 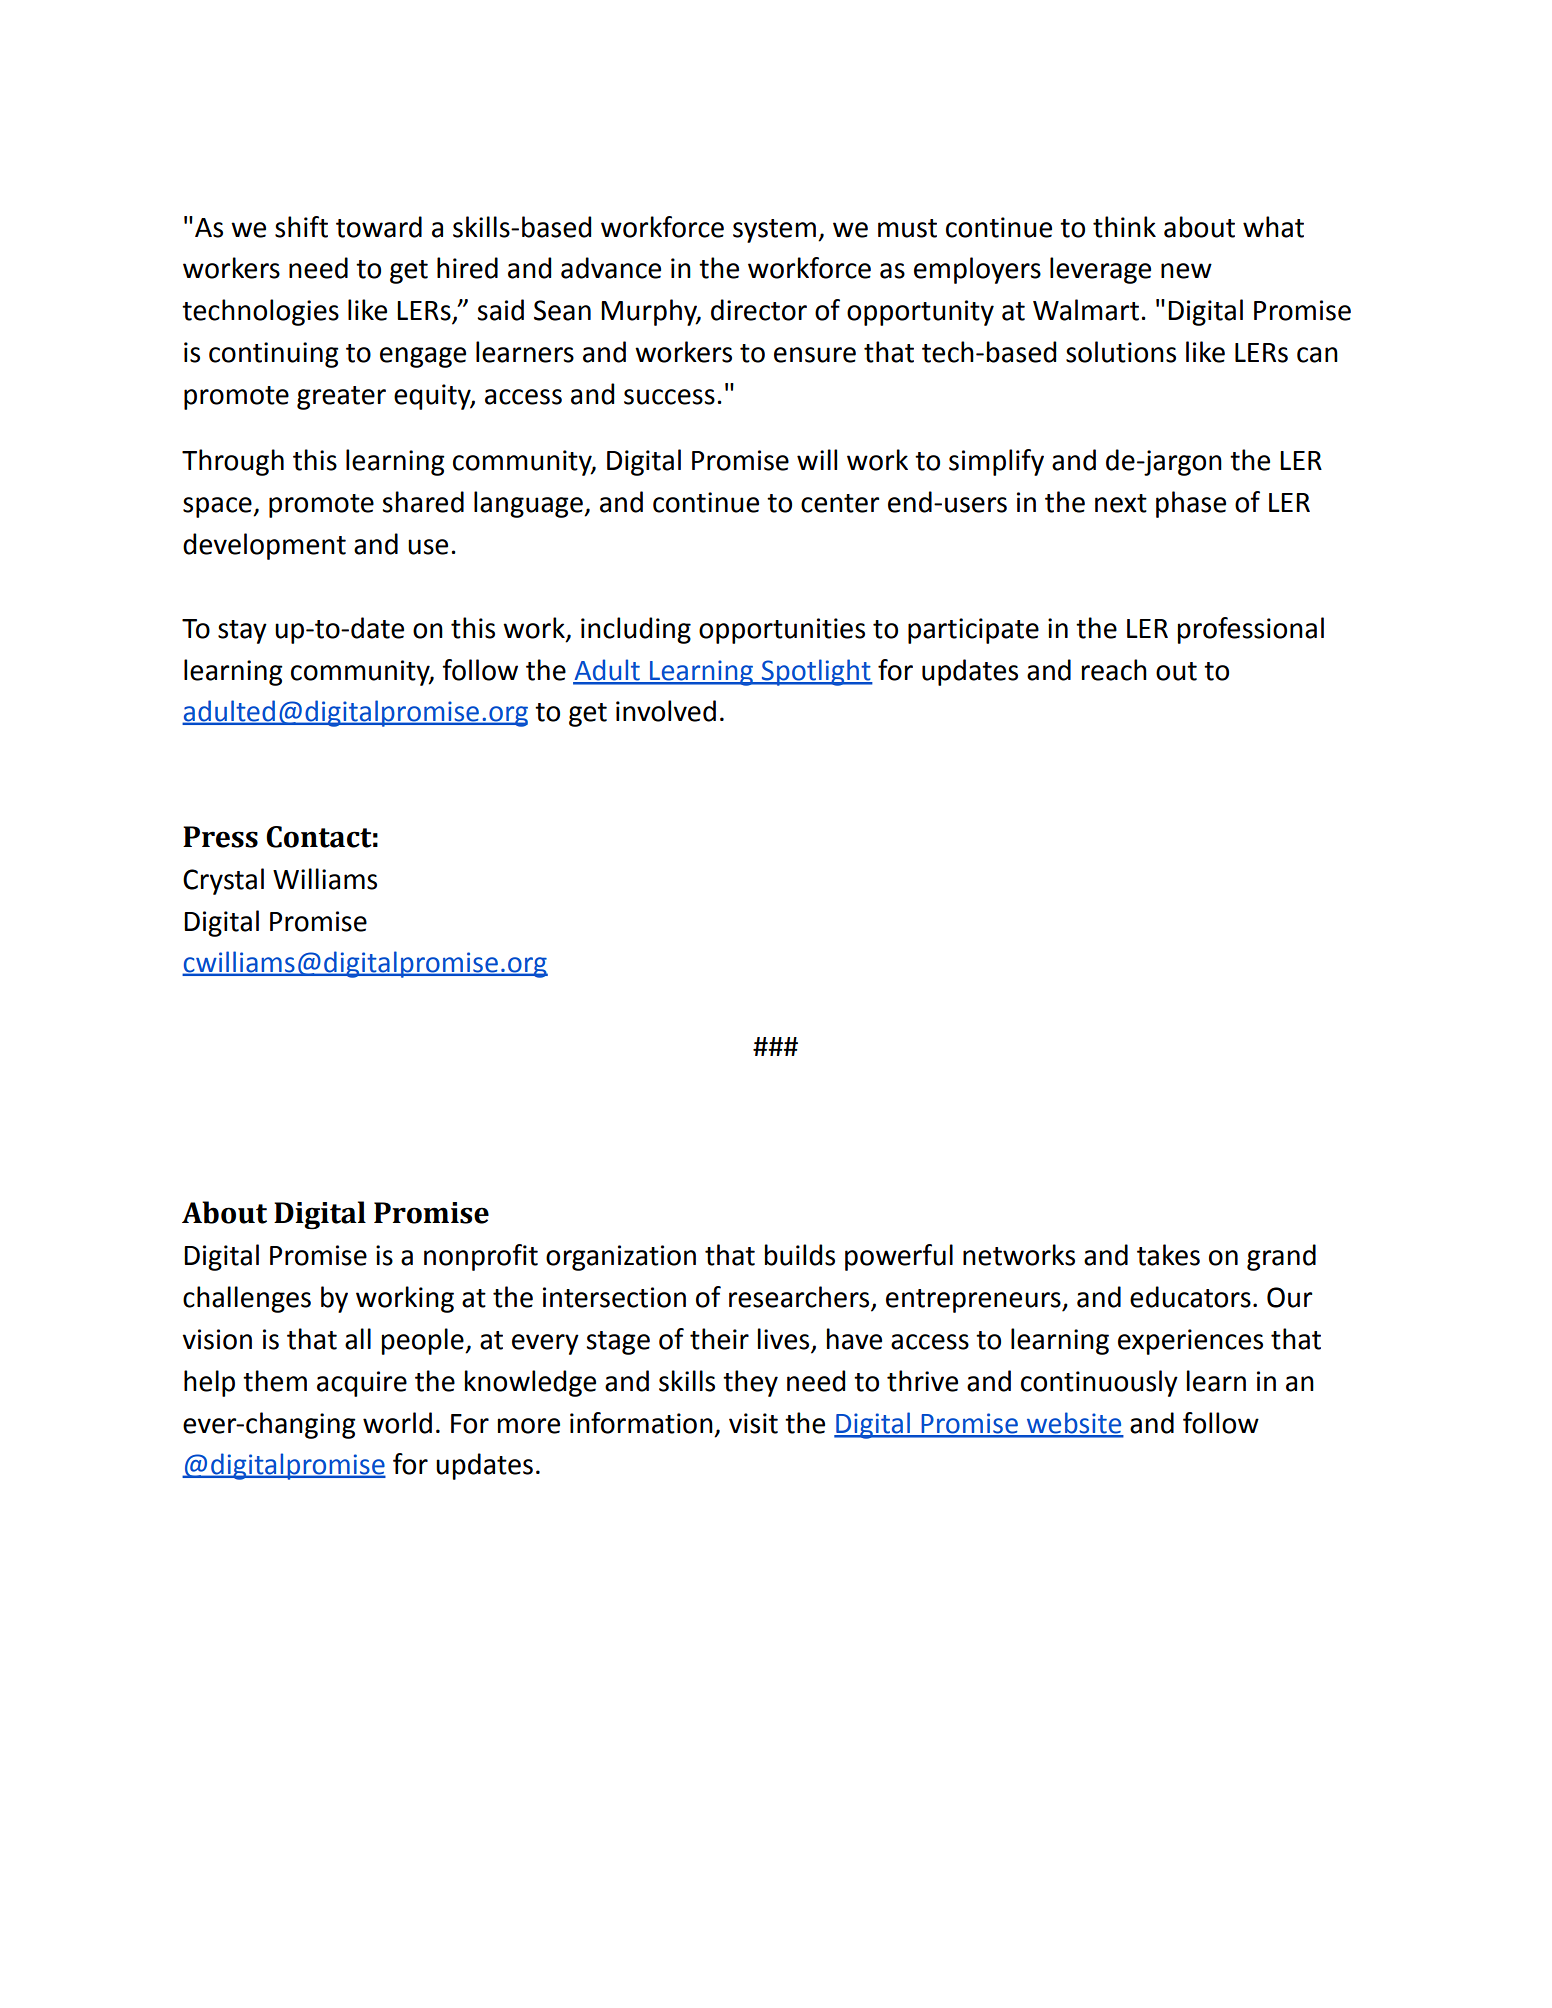 I want to click on stay, so click(x=242, y=632).
